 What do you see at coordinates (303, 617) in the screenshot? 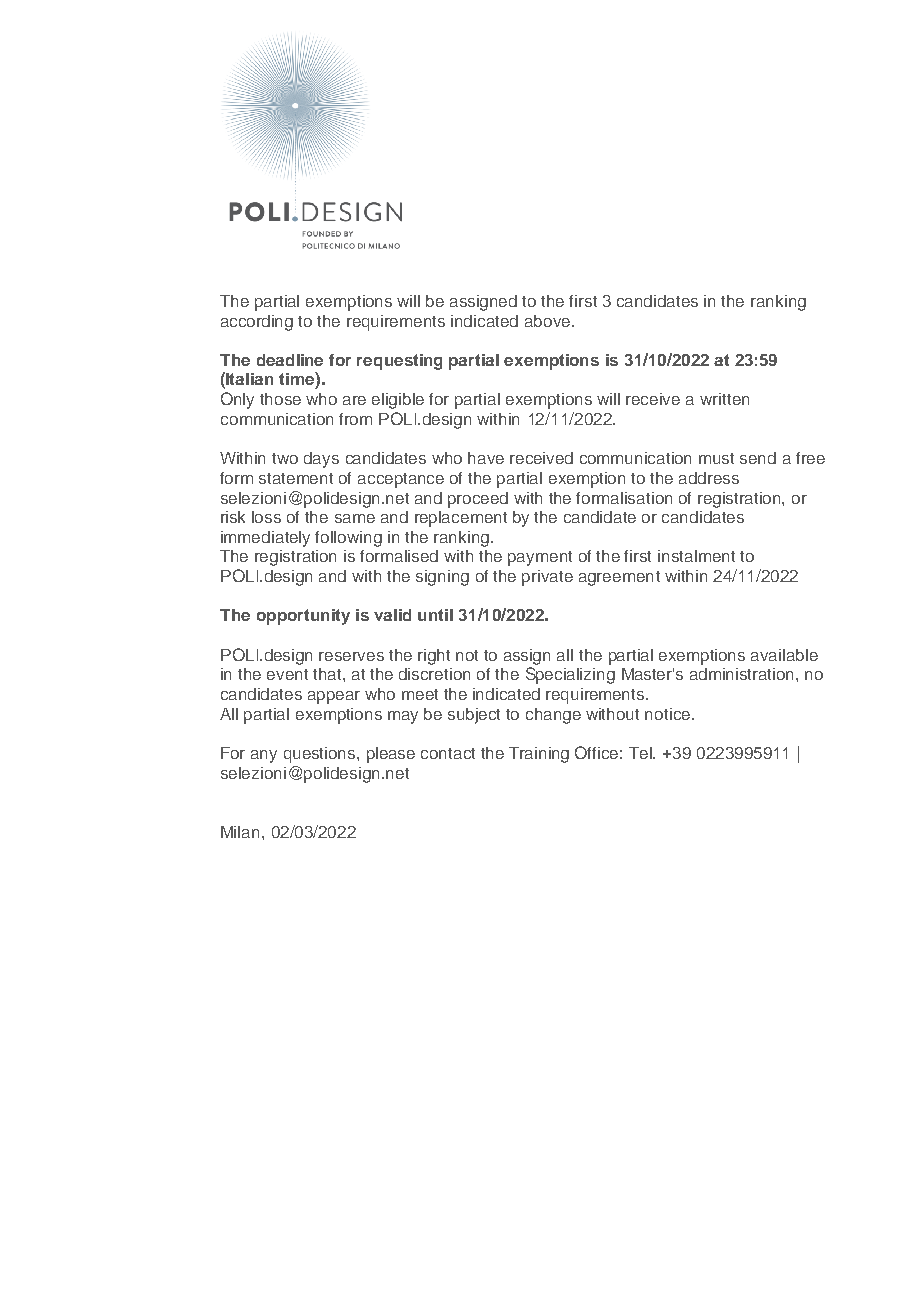
I see `opportunity` at bounding box center [303, 617].
